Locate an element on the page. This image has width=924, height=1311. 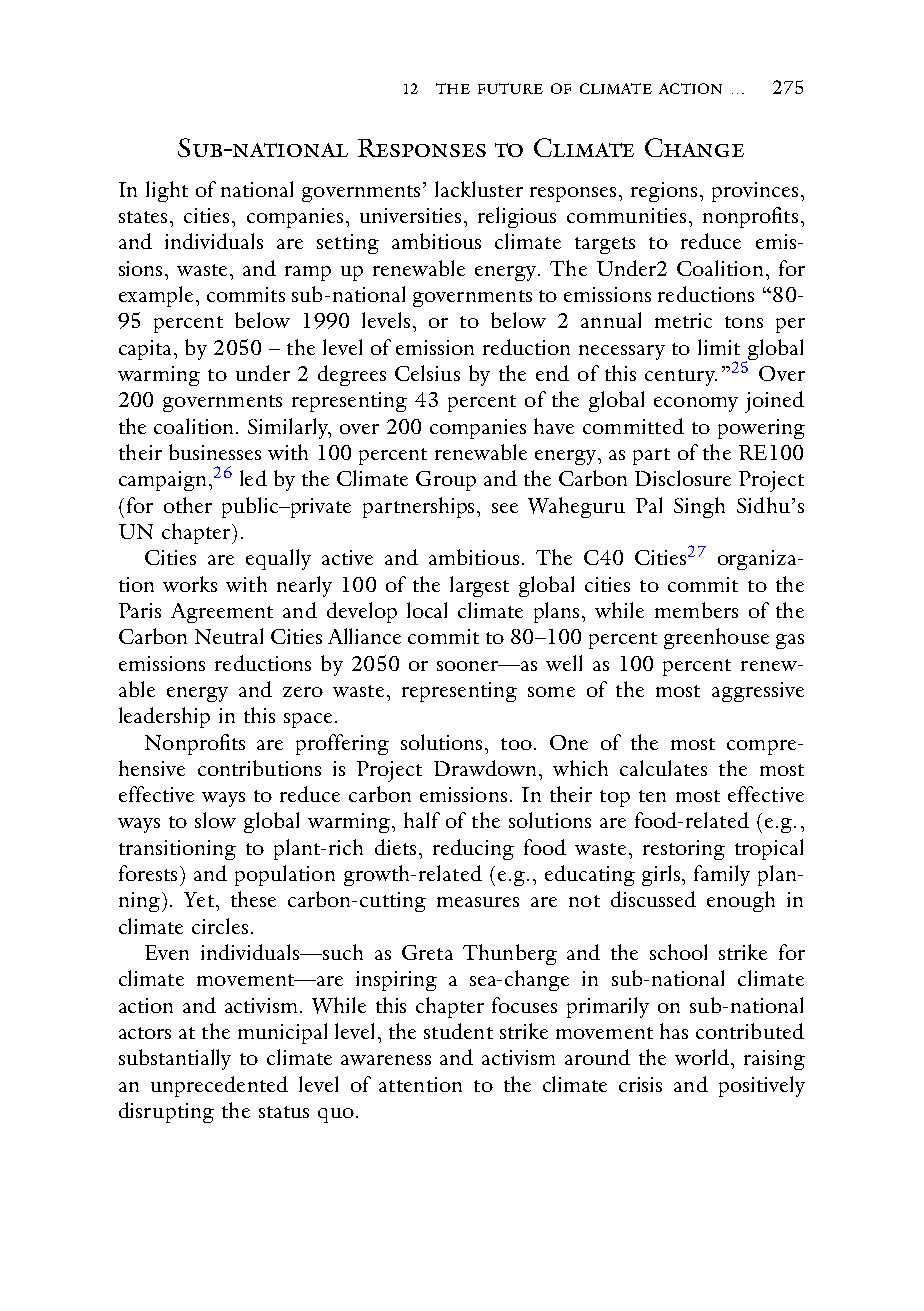
Group is located at coordinates (446, 481).
